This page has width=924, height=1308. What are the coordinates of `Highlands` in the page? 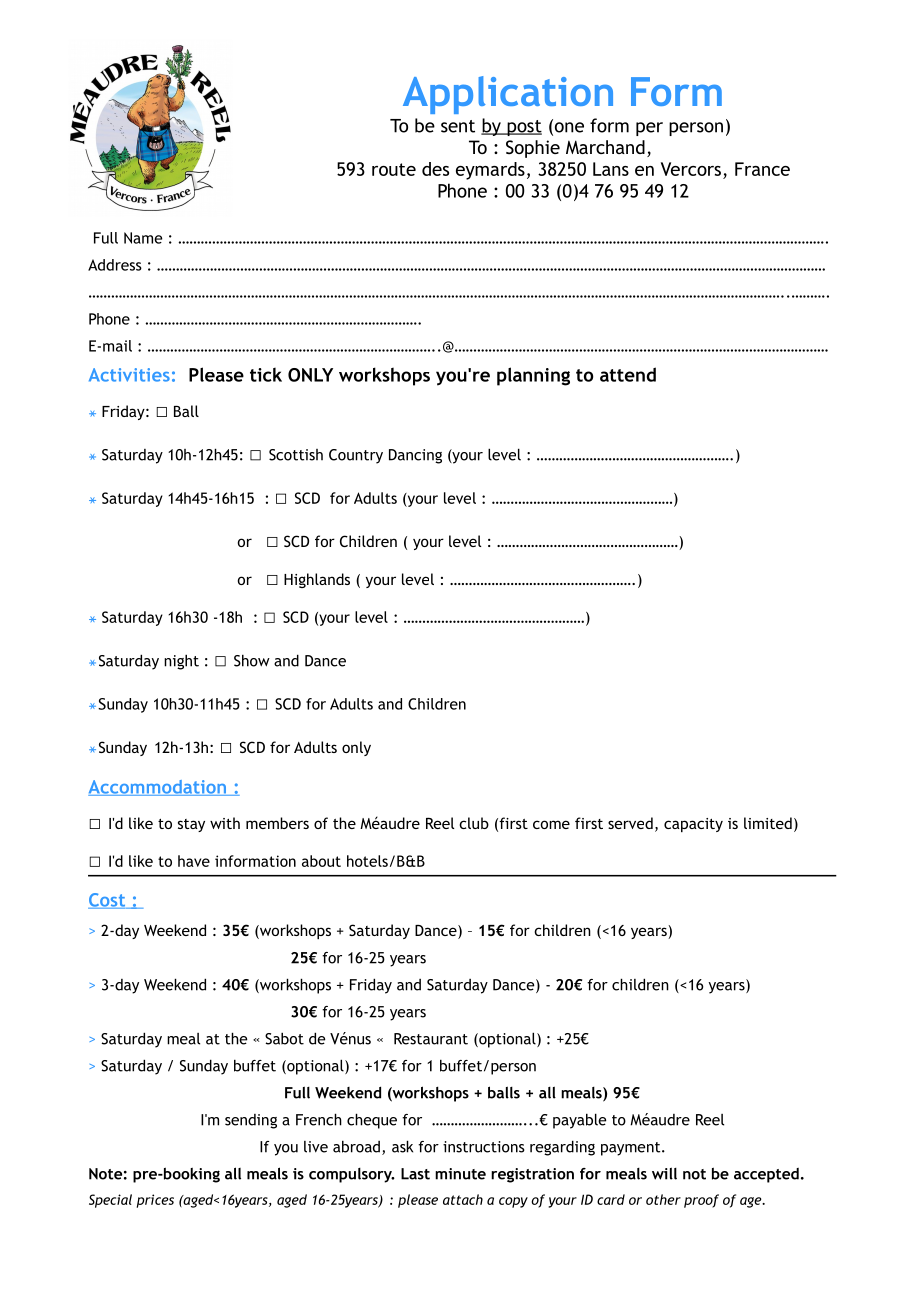 It's located at (317, 580).
